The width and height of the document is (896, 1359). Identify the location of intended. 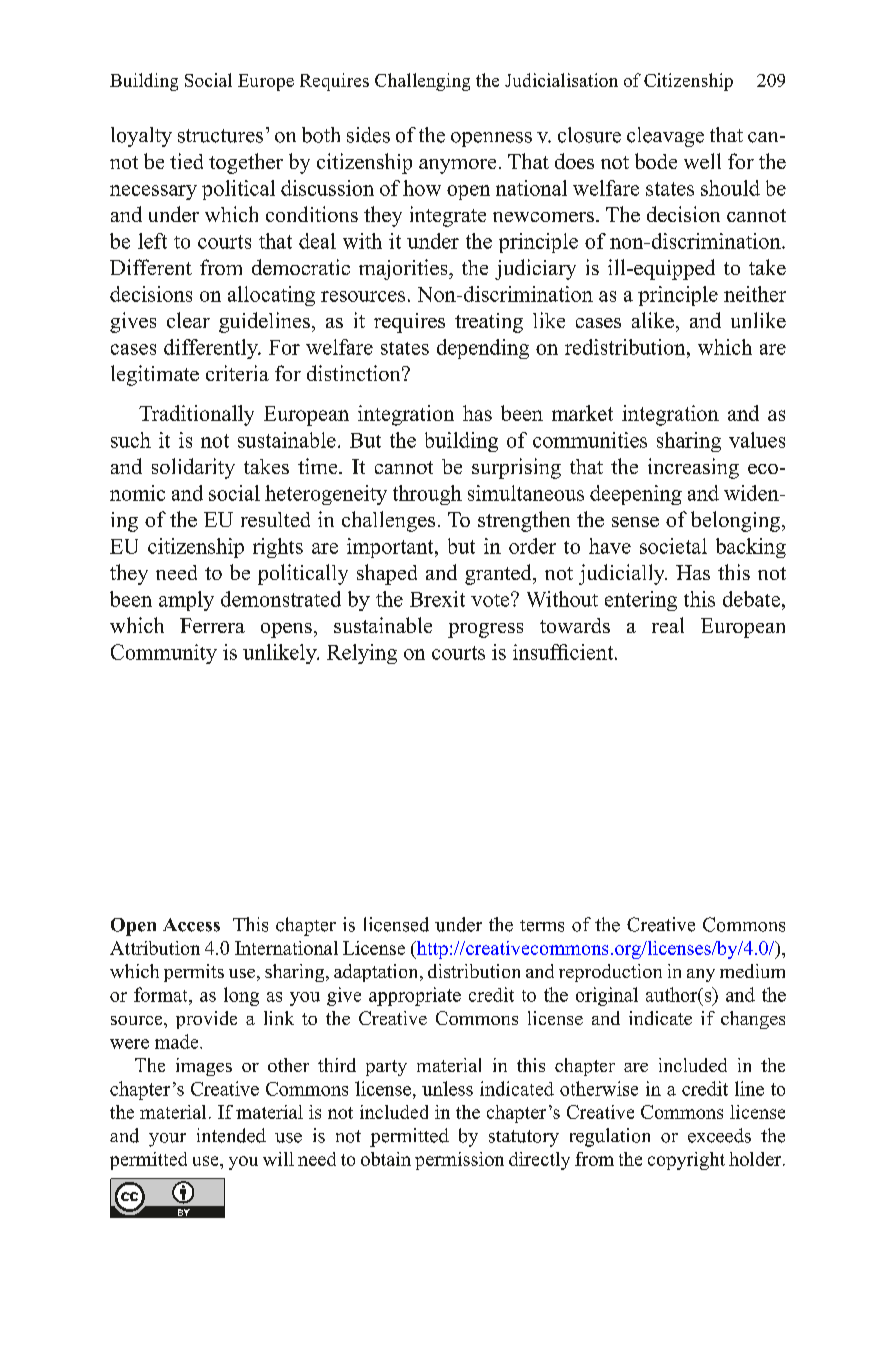
(231, 1135).
